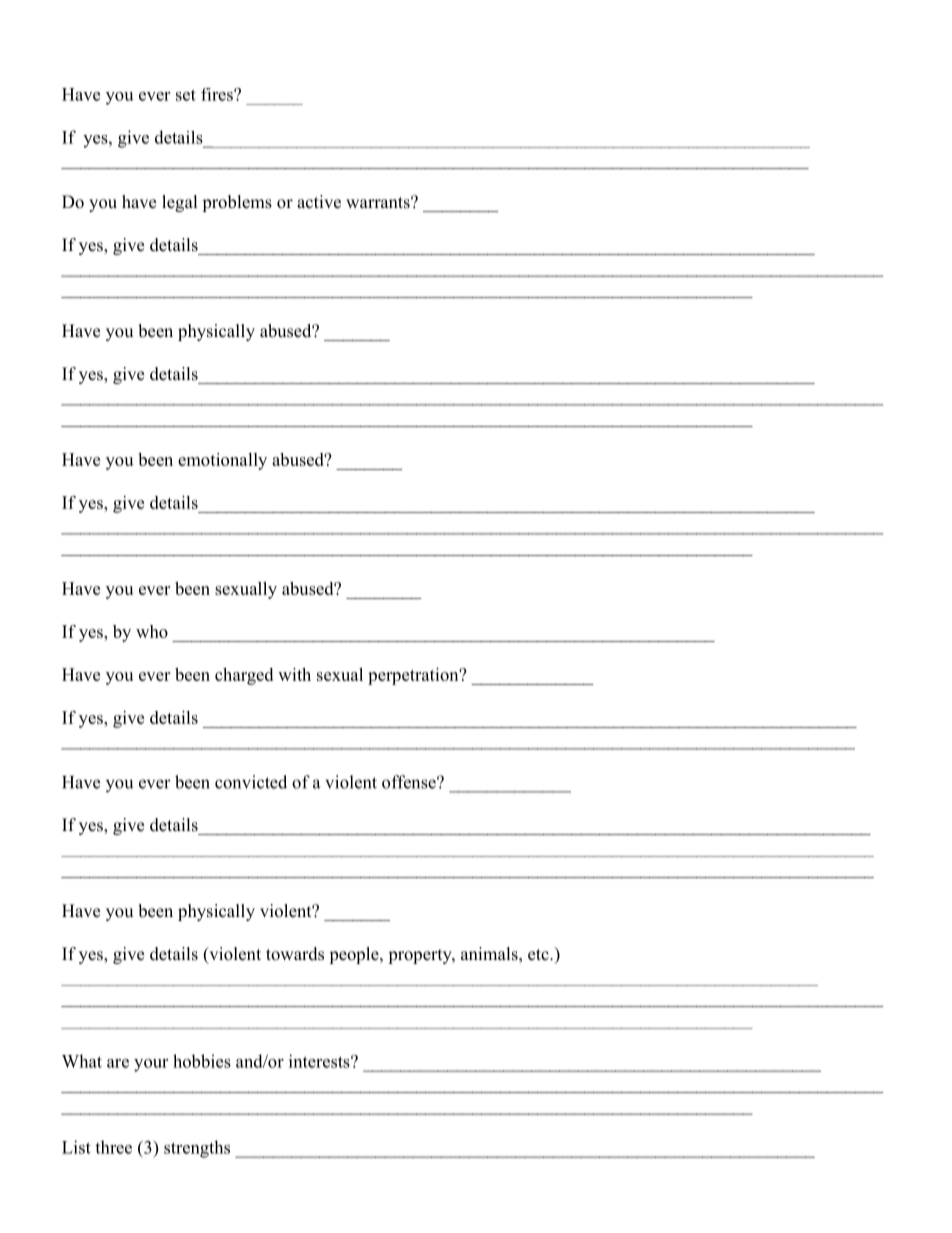 The image size is (952, 1233). Describe the element at coordinates (152, 631) in the screenshot. I see `who` at that location.
